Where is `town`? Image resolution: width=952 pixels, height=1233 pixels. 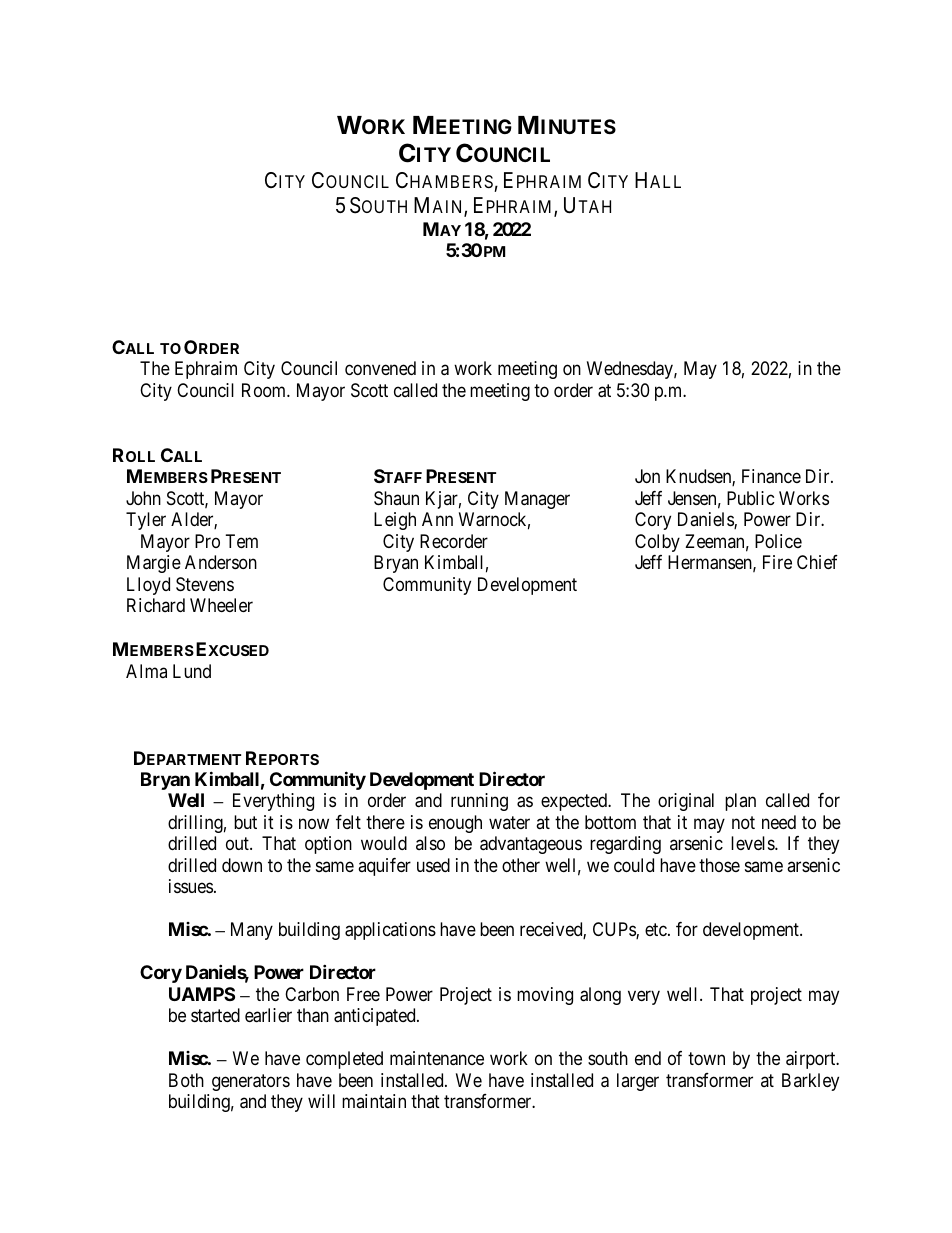 town is located at coordinates (706, 1058).
